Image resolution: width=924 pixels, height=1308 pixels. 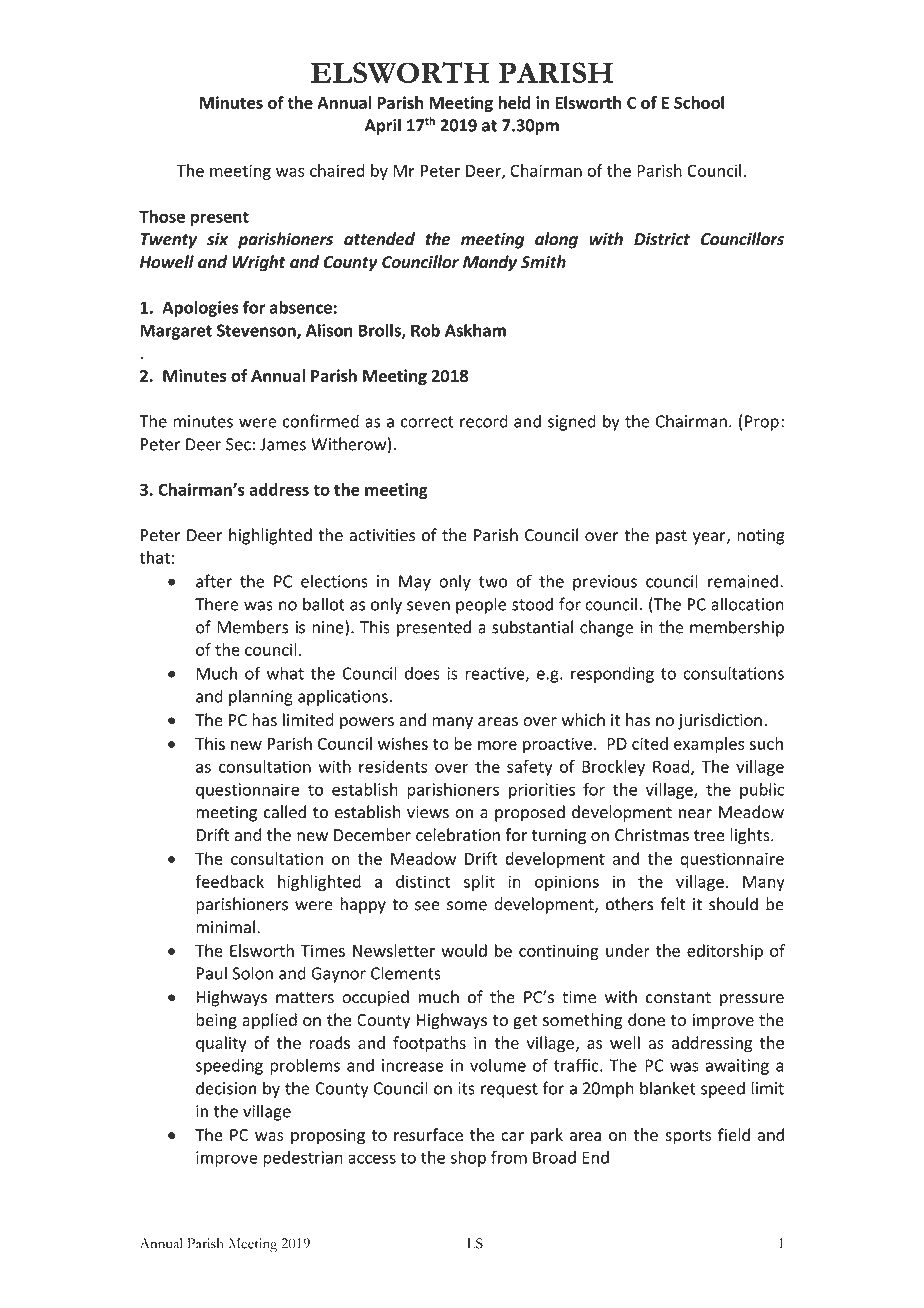 What do you see at coordinates (257, 331) in the page?
I see `Stevenson` at bounding box center [257, 331].
